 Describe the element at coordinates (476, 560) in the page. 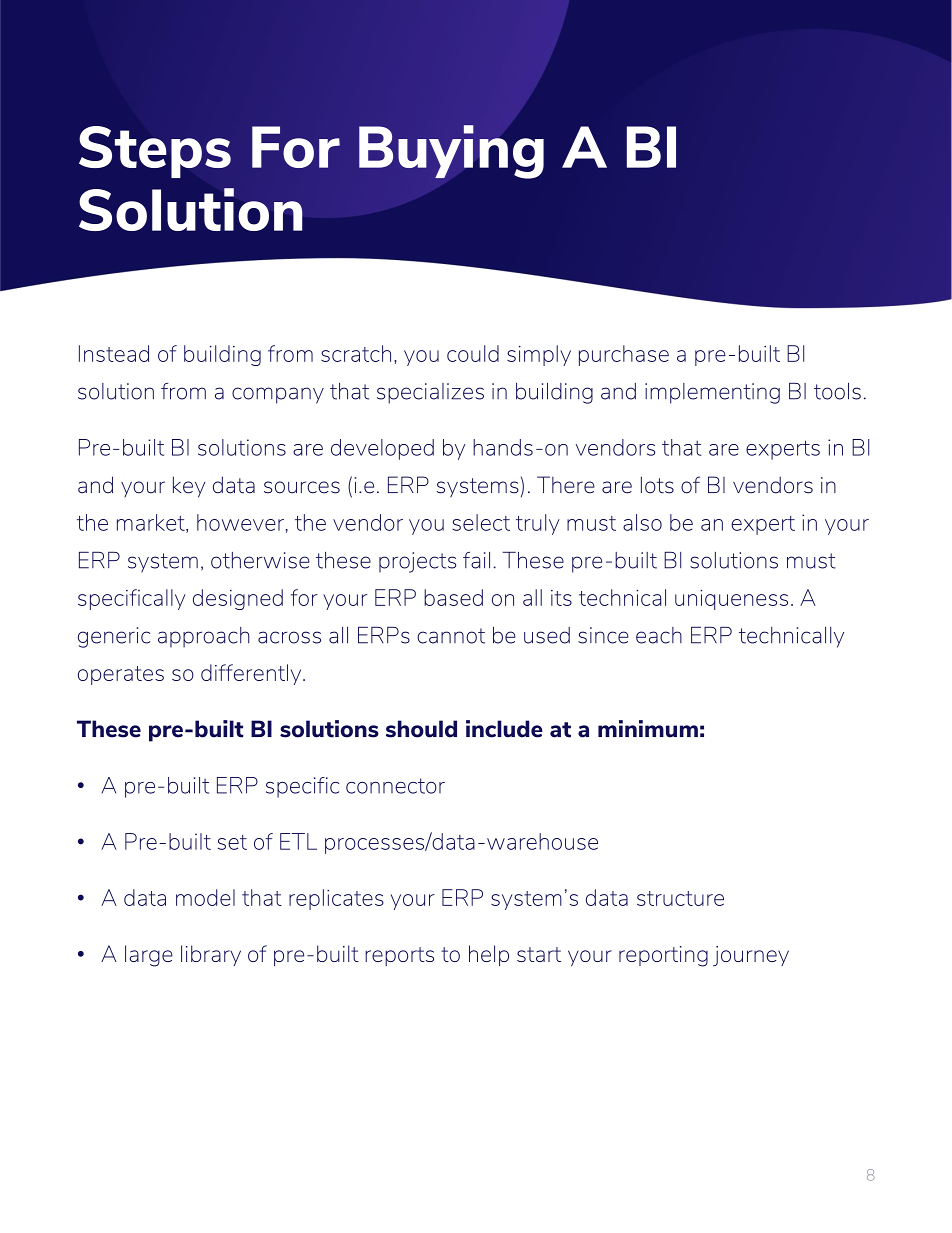

I see `fail` at that location.
